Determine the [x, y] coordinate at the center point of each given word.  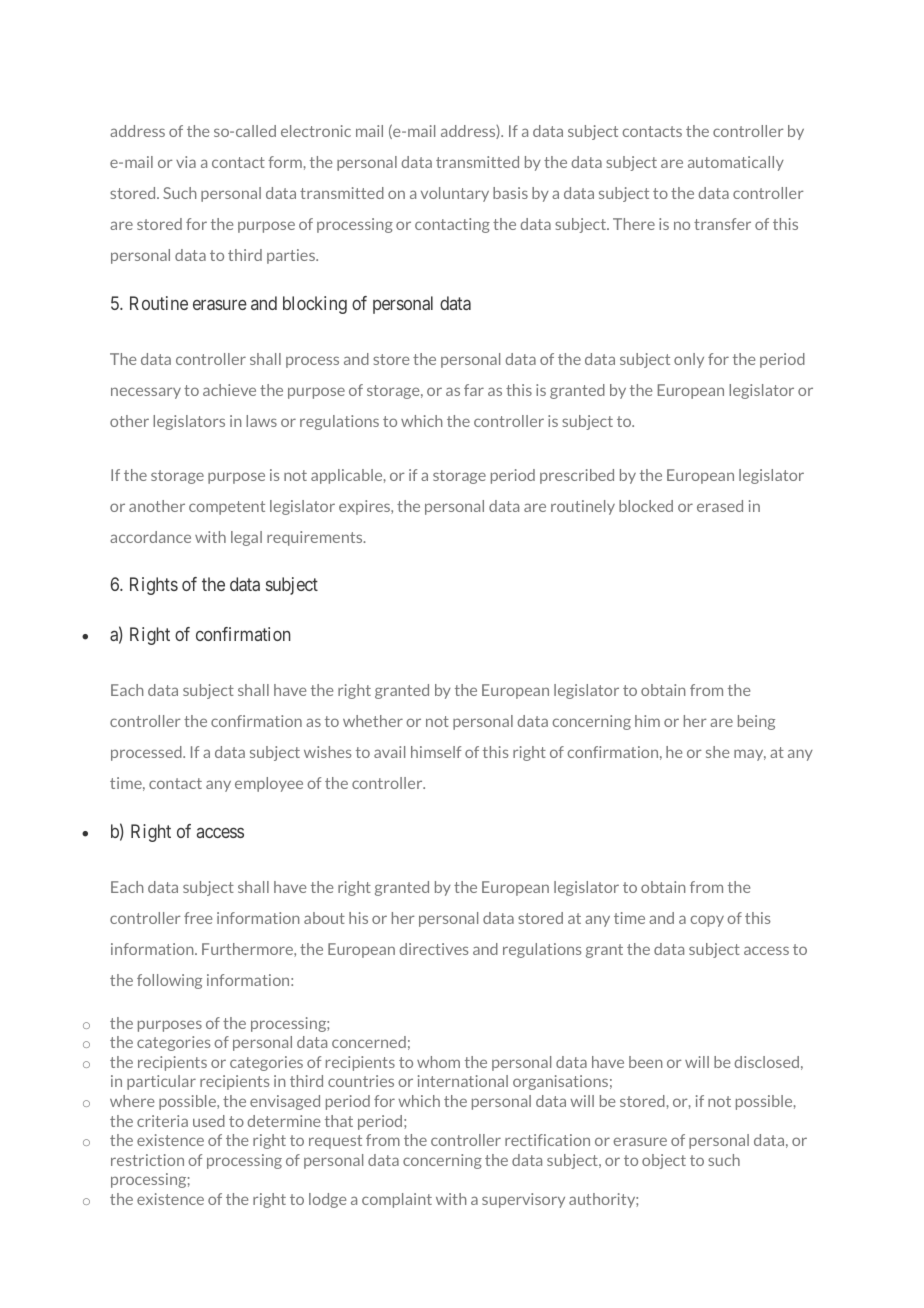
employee [269, 784]
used [209, 1121]
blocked [646, 506]
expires [366, 507]
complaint [397, 1200]
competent [227, 508]
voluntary [455, 194]
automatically [736, 163]
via [186, 162]
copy [707, 921]
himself [436, 752]
